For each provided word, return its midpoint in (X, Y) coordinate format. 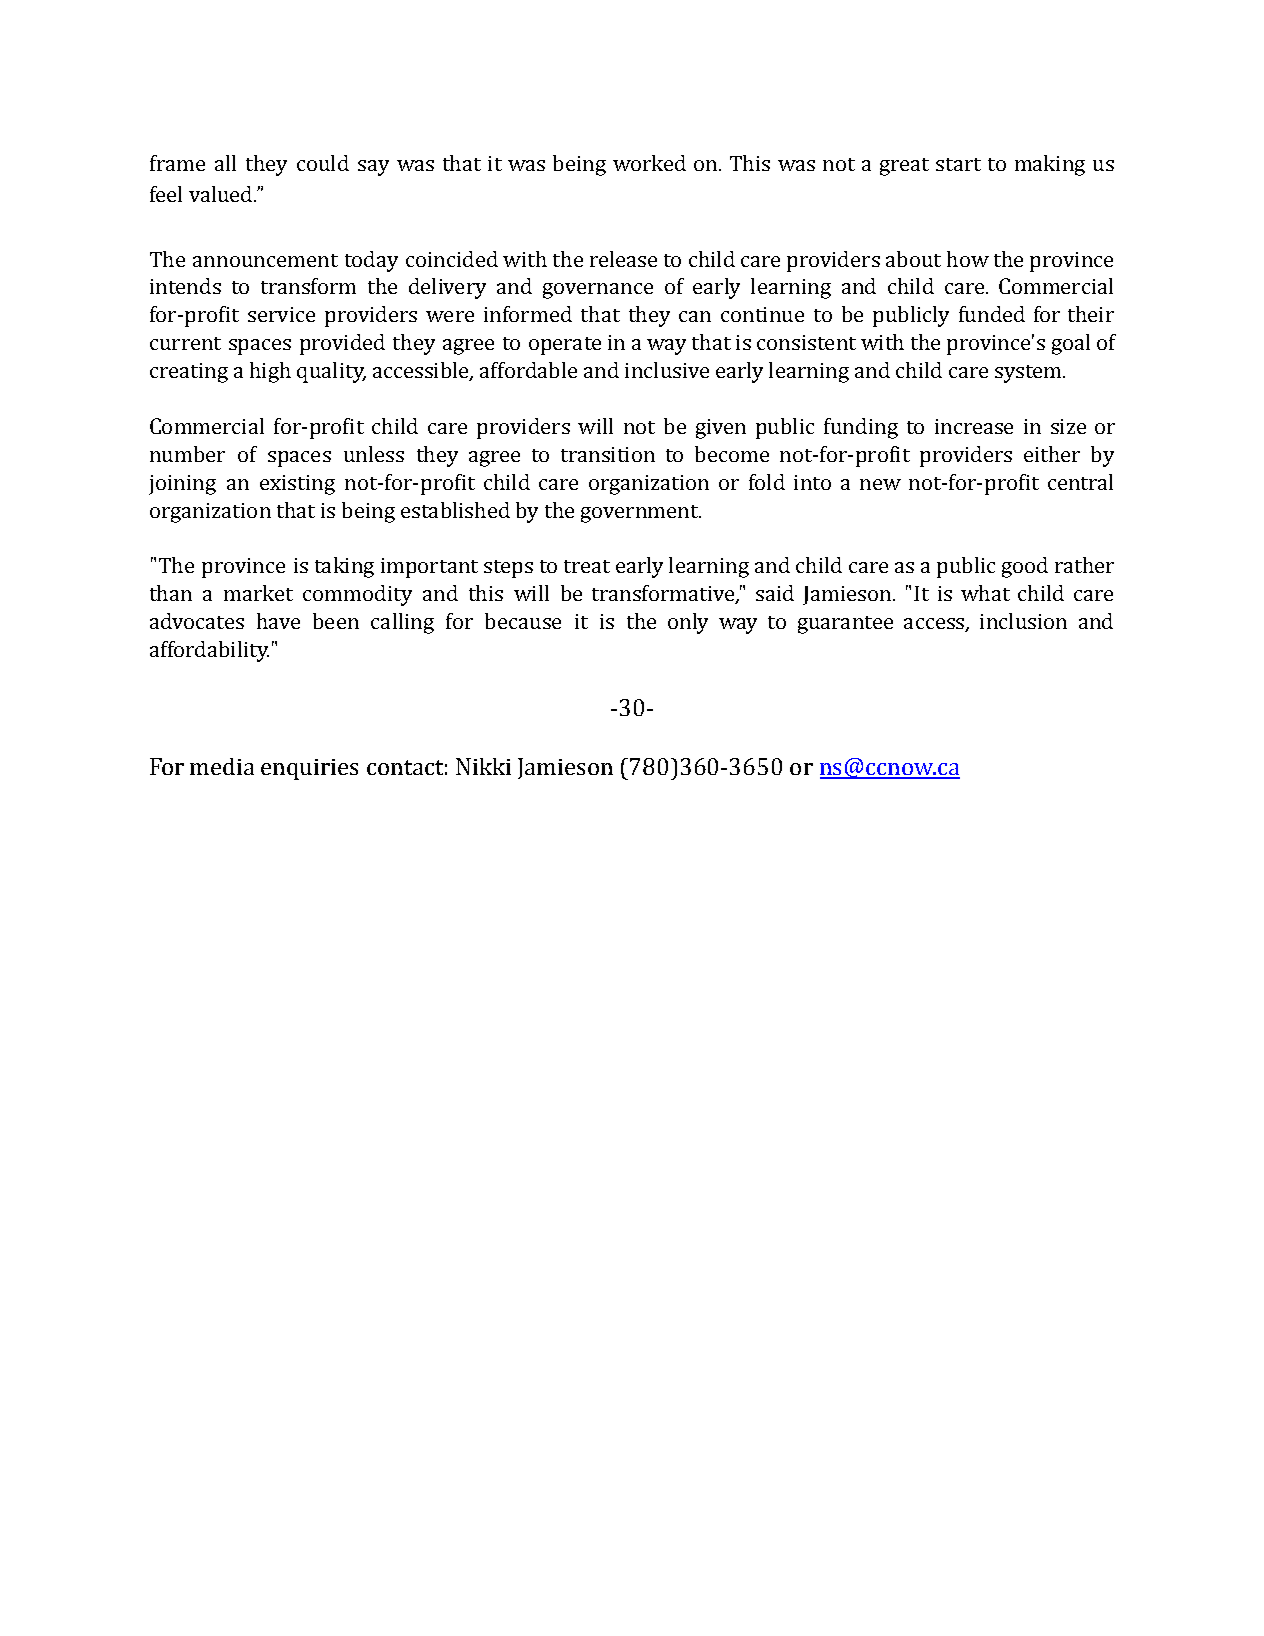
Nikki (483, 766)
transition (608, 454)
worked (649, 163)
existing (297, 485)
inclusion (1023, 621)
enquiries (309, 769)
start (958, 164)
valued (222, 194)
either (1052, 454)
